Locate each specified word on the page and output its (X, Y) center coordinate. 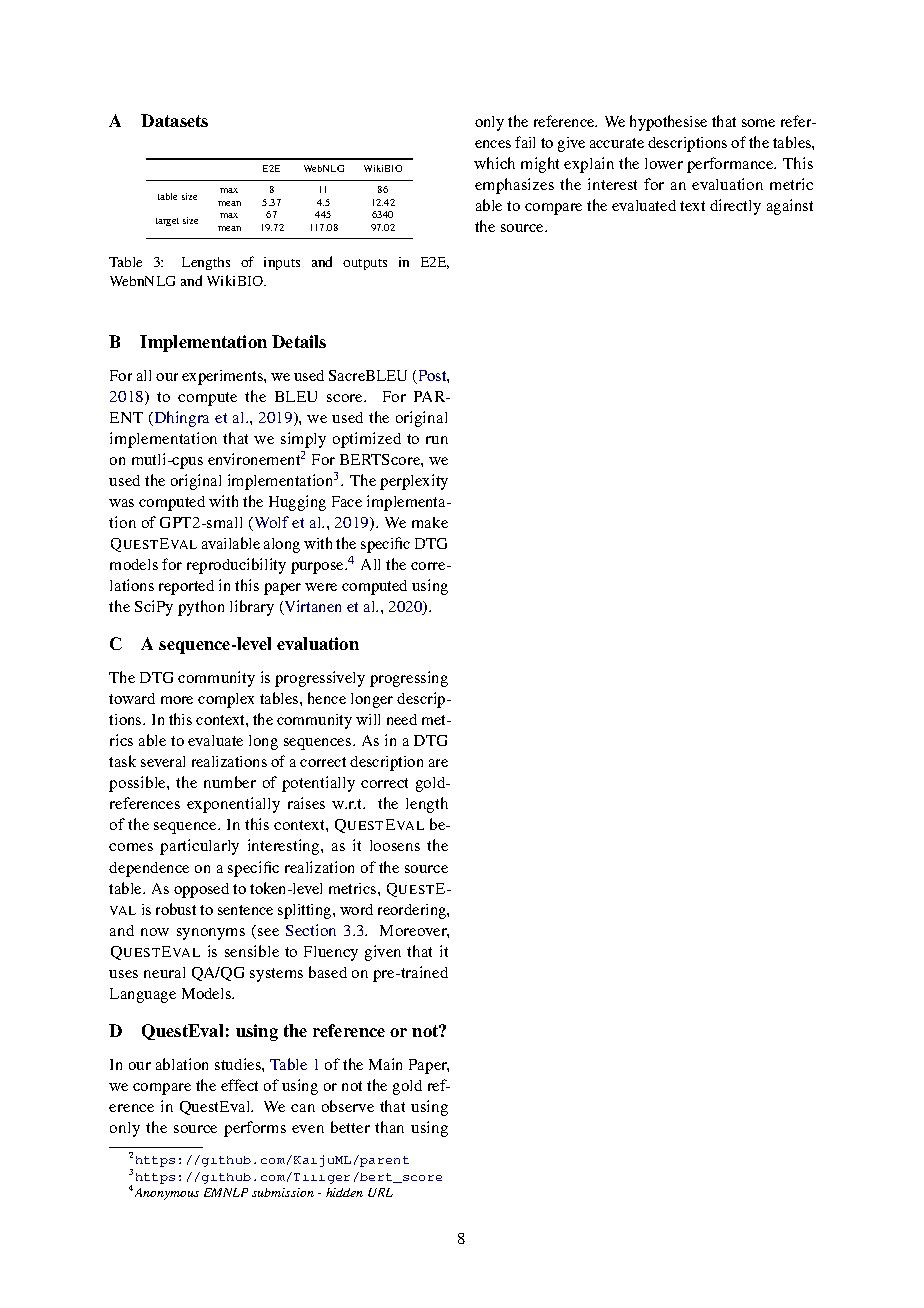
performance (731, 165)
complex (226, 700)
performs (255, 1129)
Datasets (174, 120)
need (402, 719)
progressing (409, 679)
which (494, 163)
